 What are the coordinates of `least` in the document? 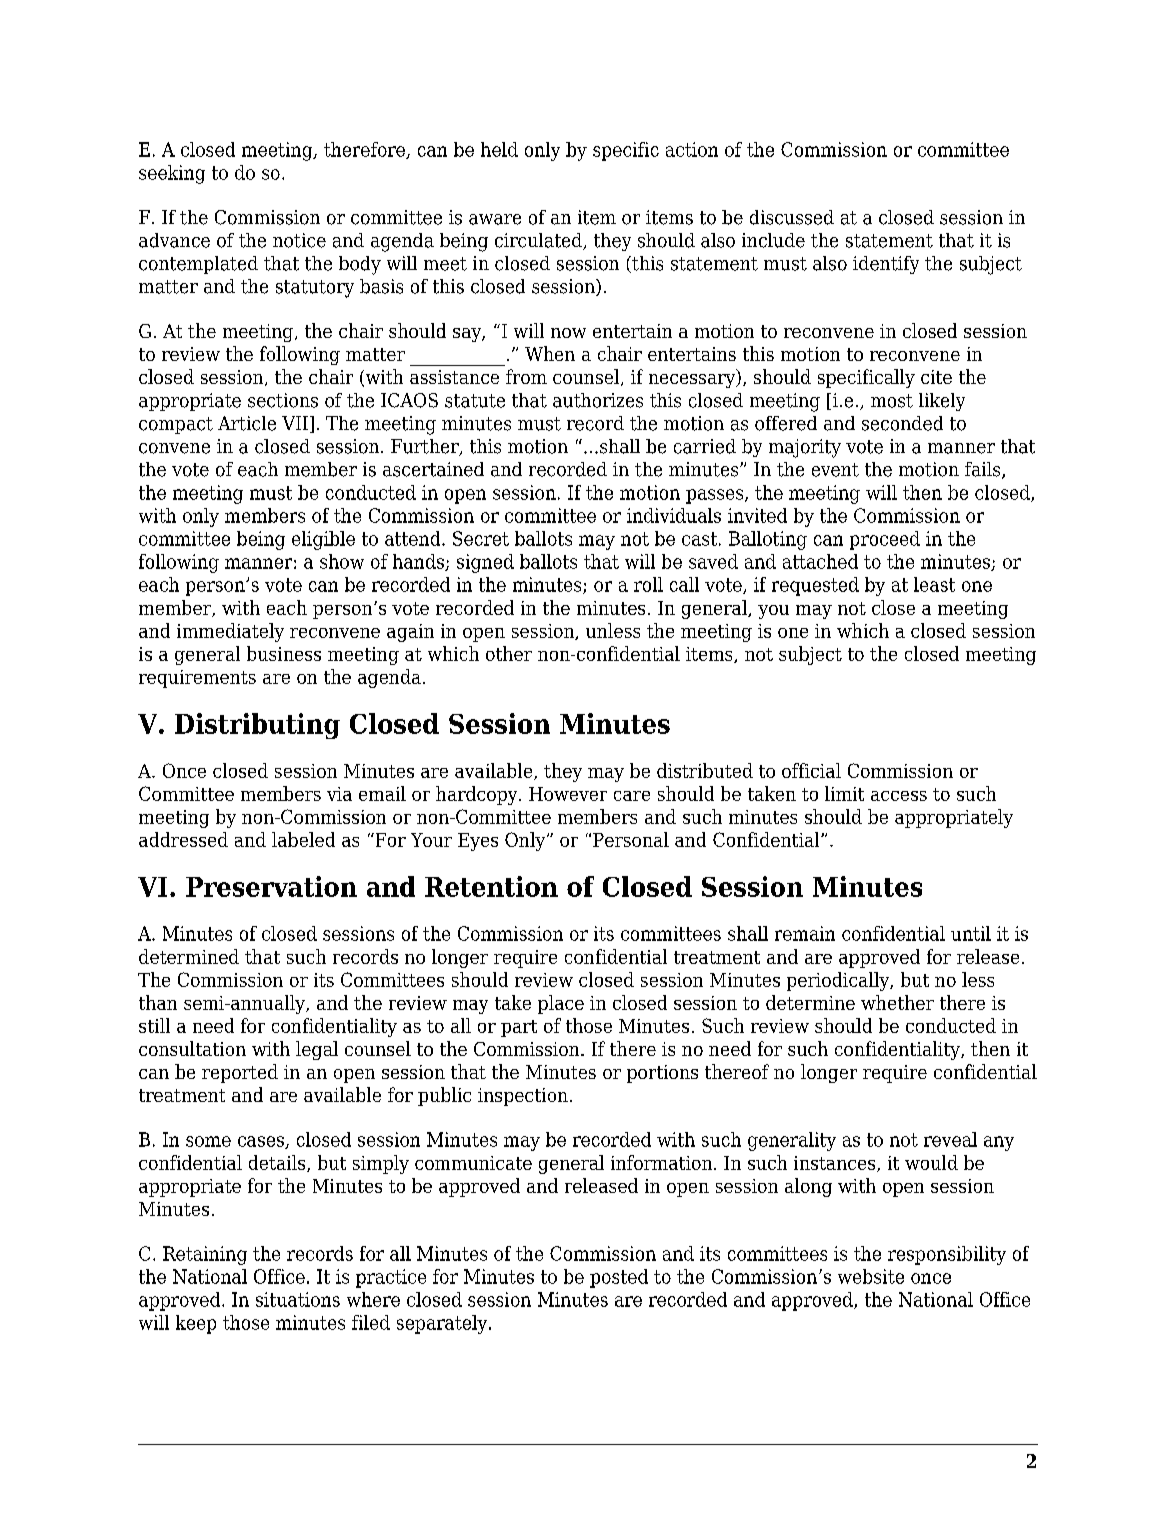 It's located at (934, 584).
